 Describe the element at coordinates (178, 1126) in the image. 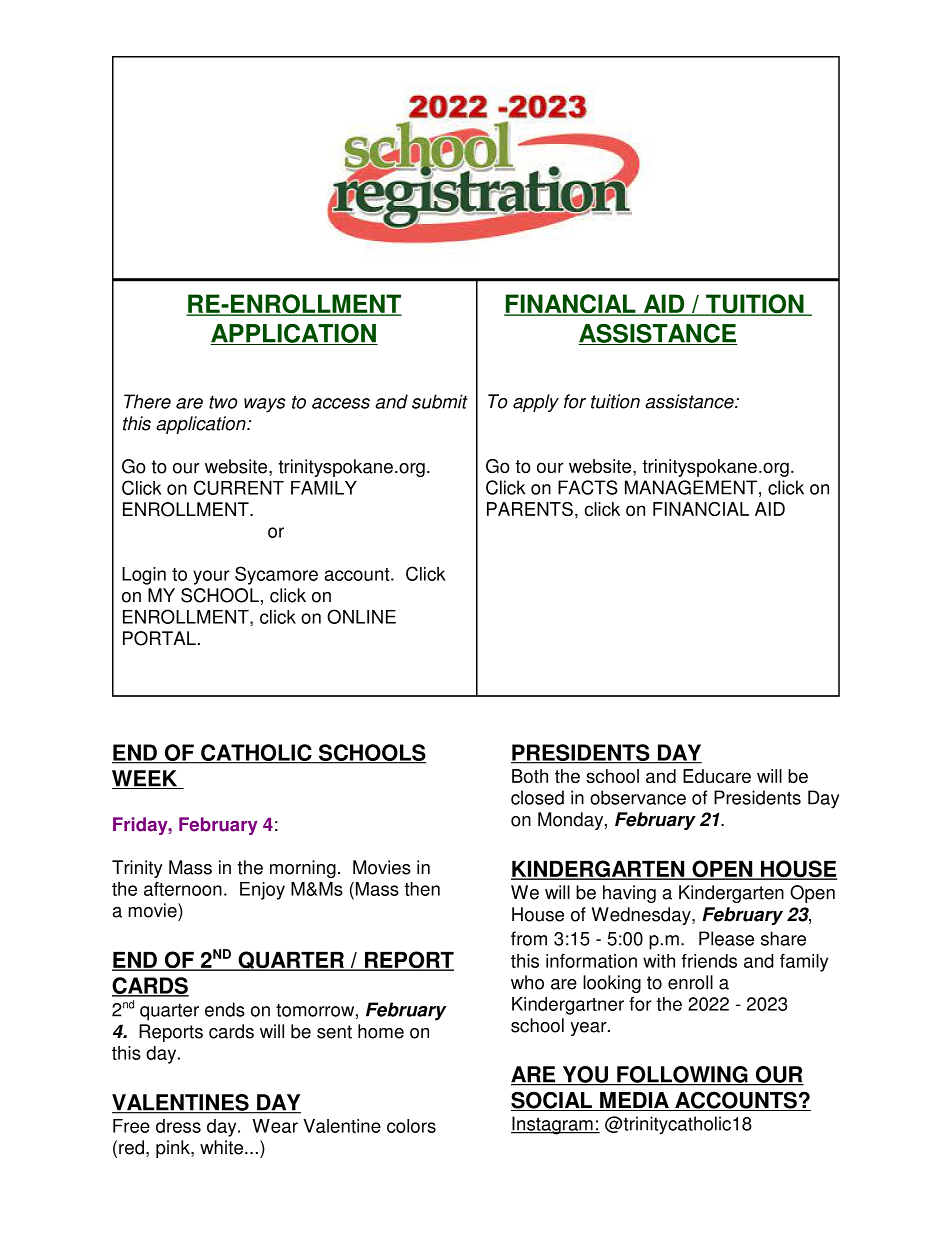

I see `dress` at that location.
